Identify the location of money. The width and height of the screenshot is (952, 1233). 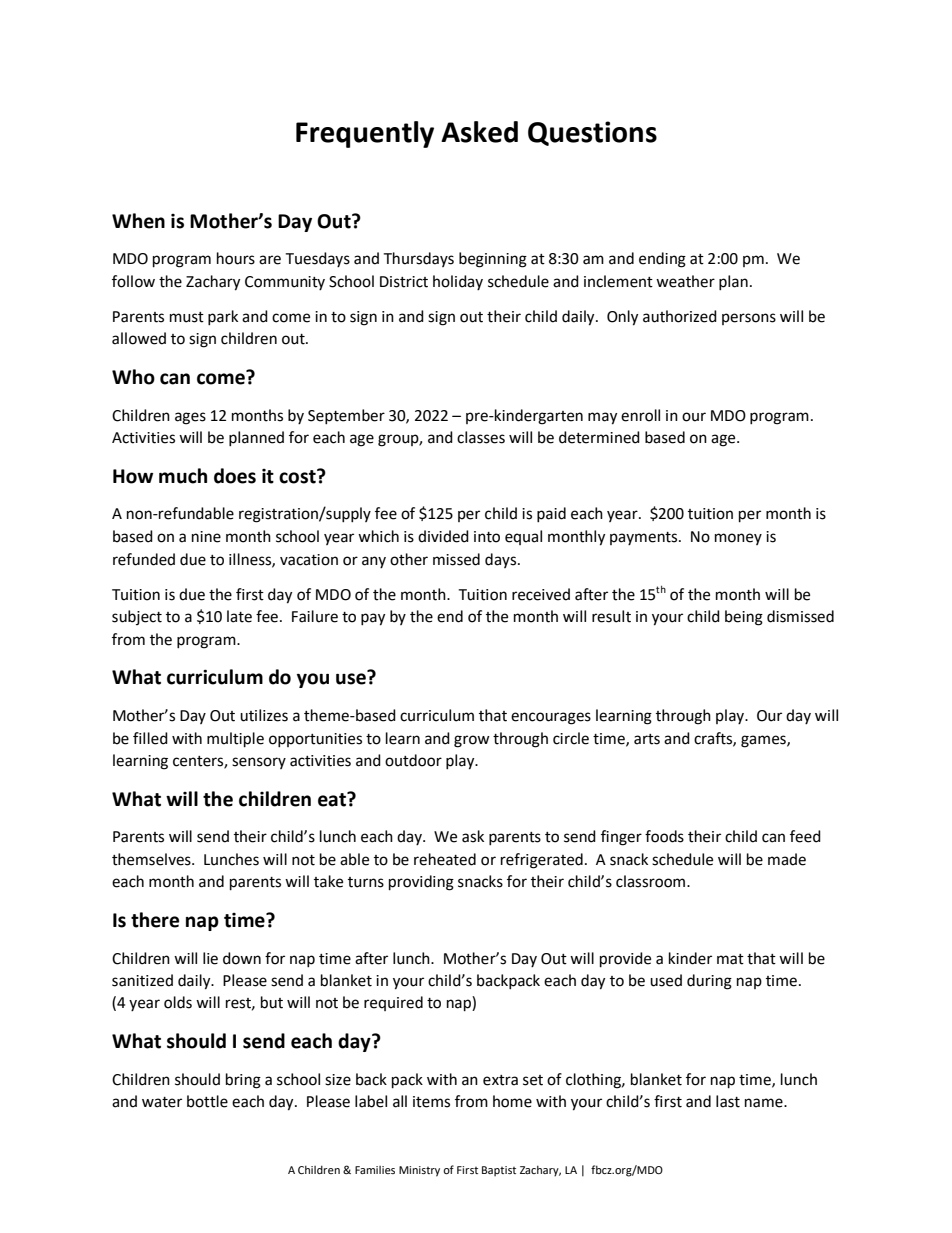
(738, 539).
